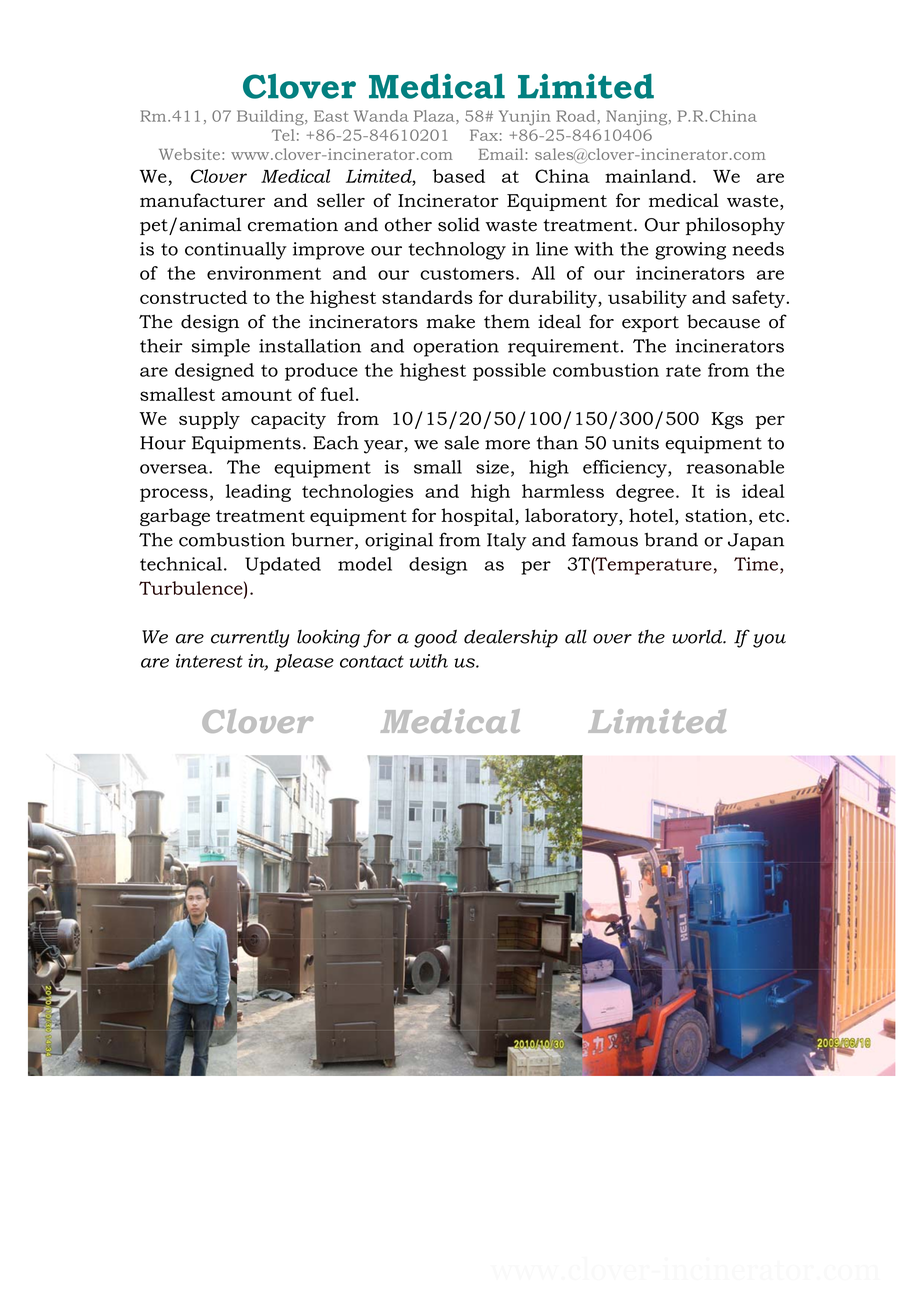 This page has width=924, height=1308. I want to click on currently, so click(250, 639).
